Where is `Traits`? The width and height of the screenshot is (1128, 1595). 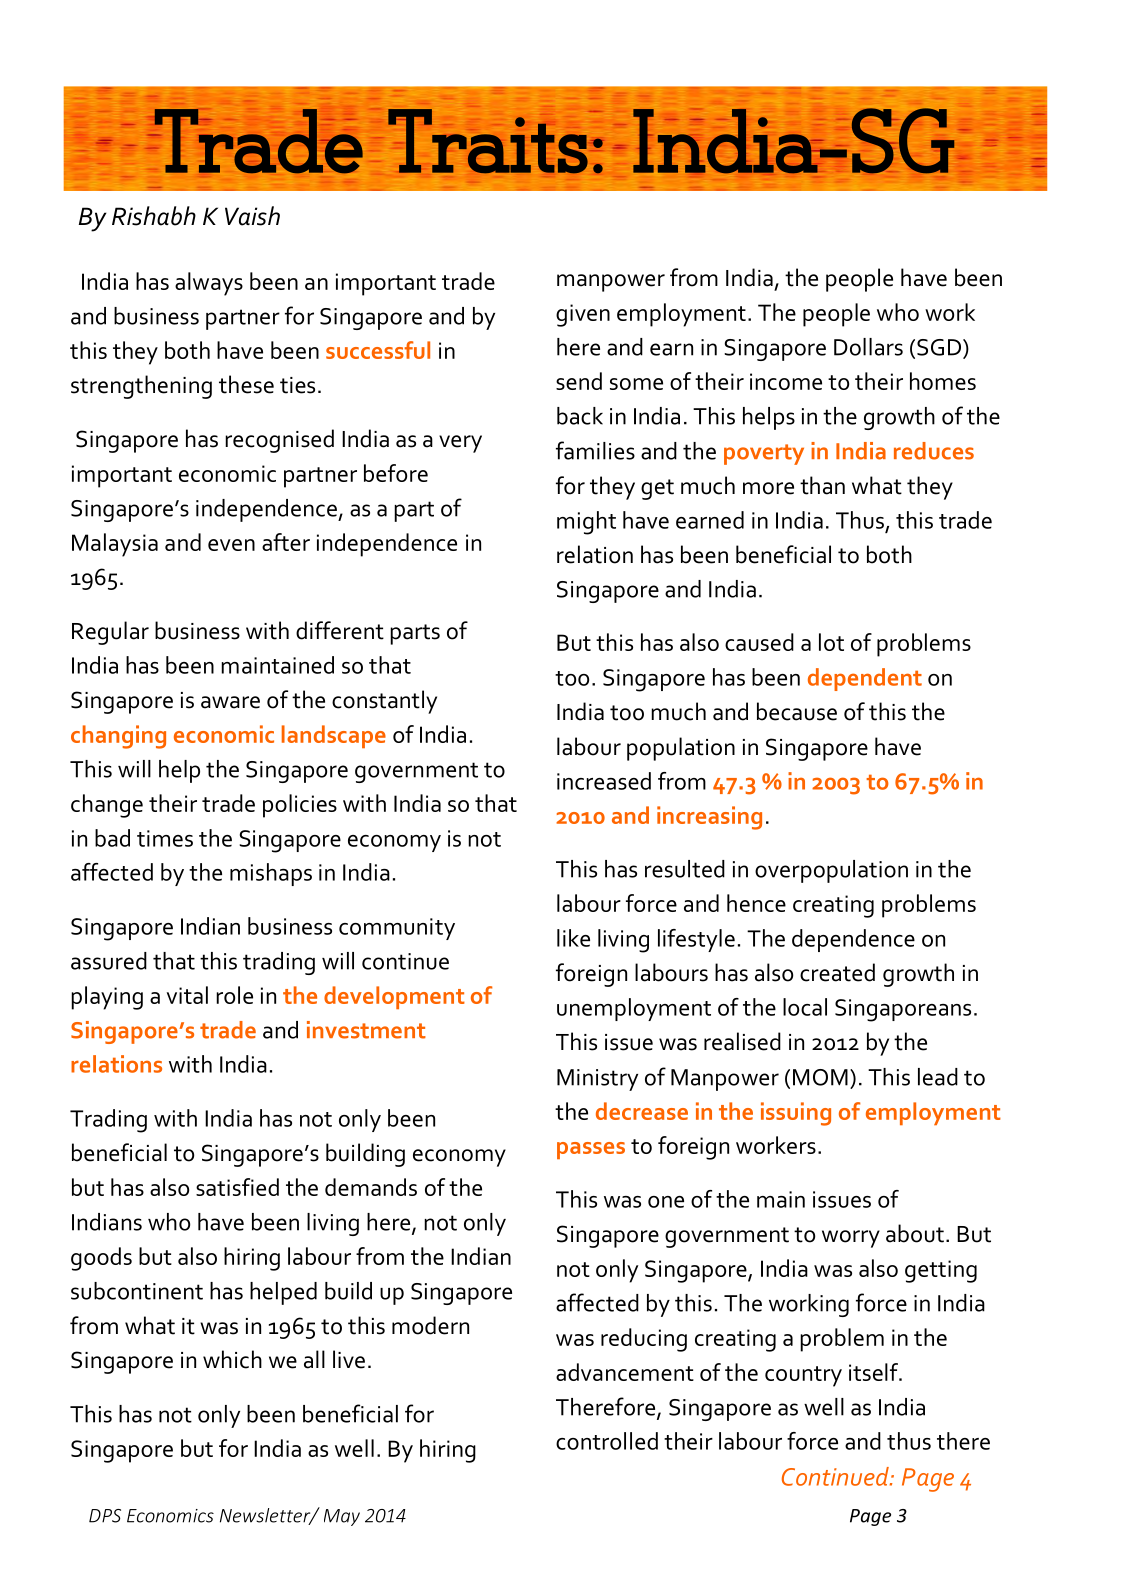
Traits is located at coordinates (488, 141).
